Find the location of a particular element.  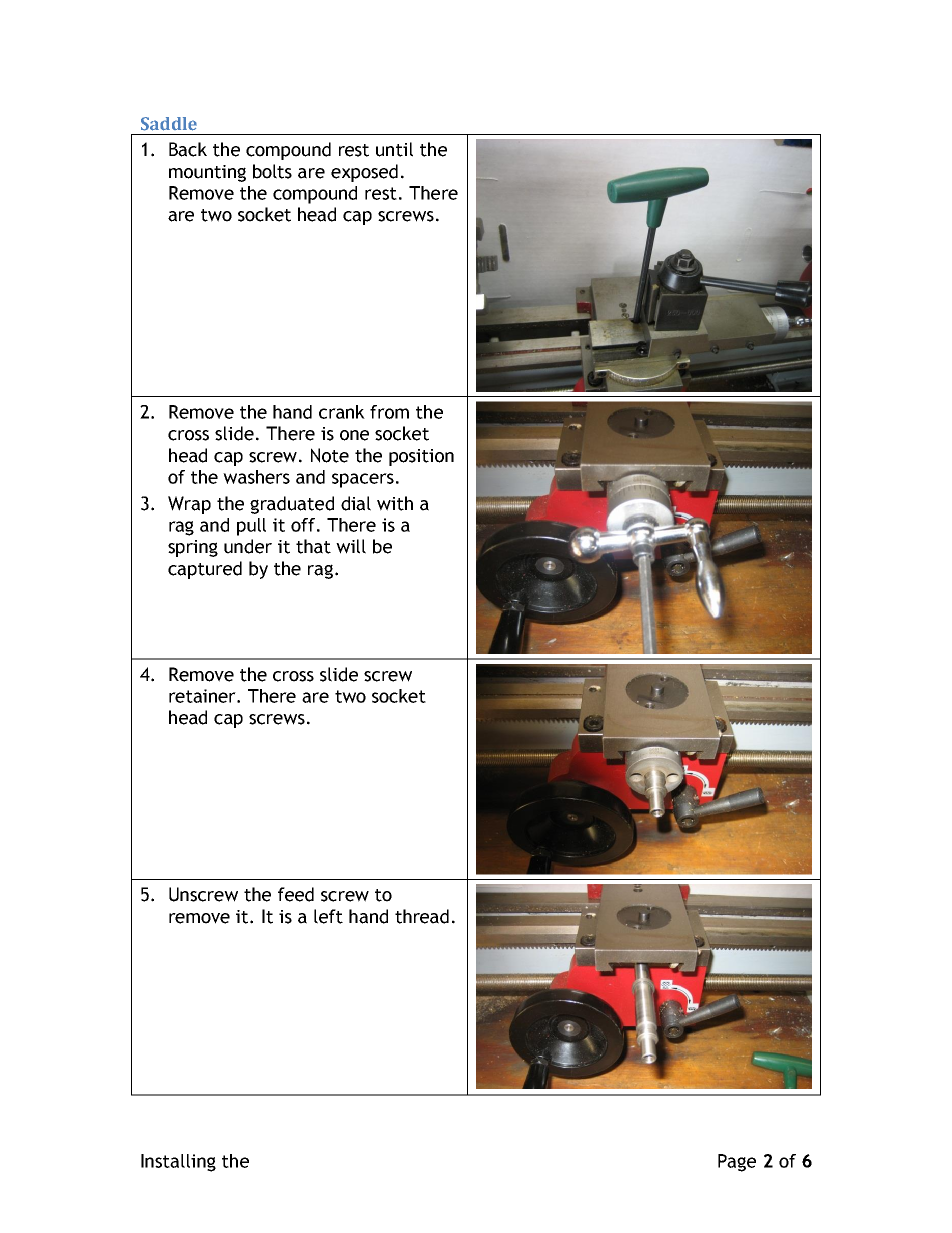

Page is located at coordinates (737, 1163).
